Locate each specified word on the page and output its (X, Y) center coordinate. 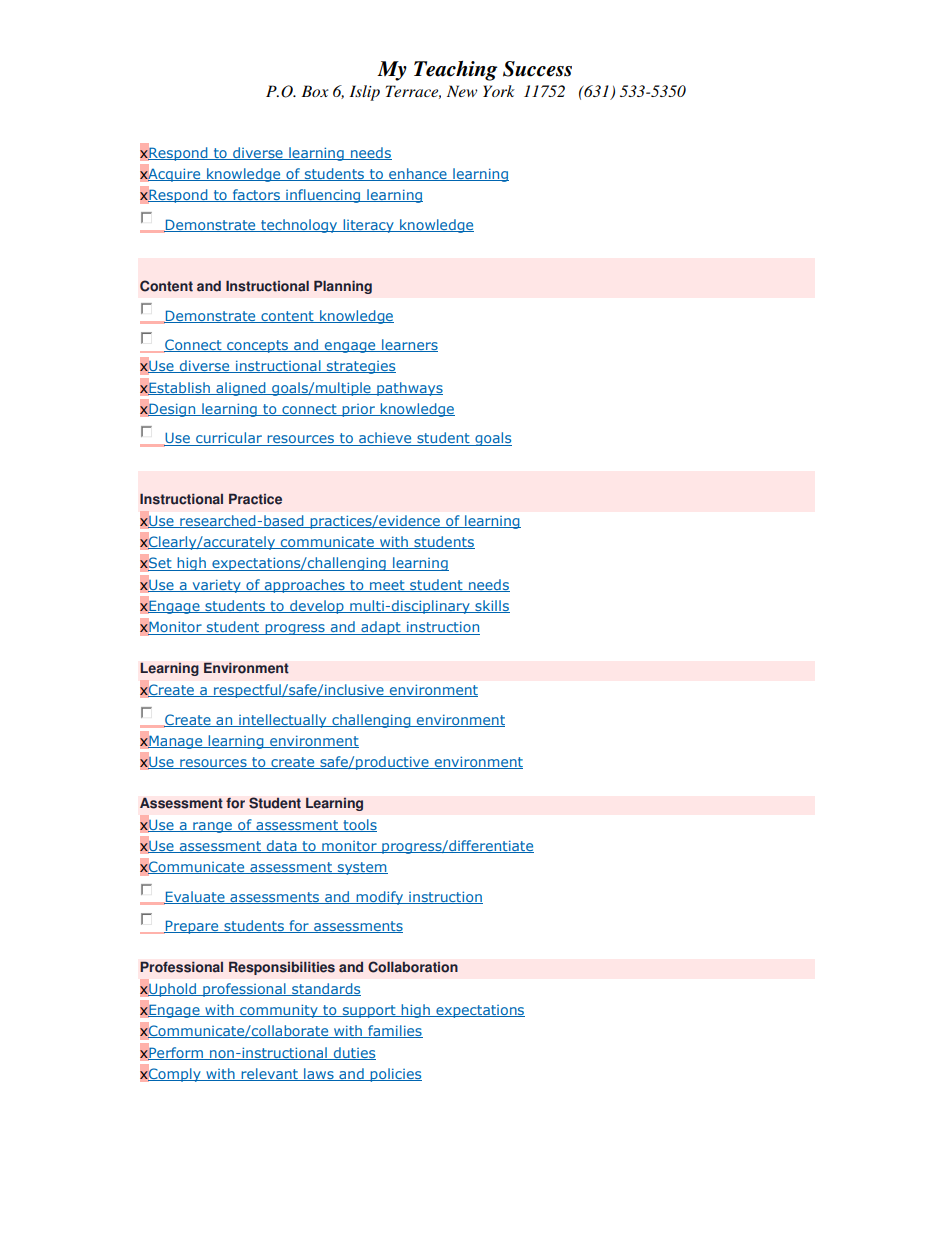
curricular (229, 439)
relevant (269, 1074)
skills (491, 606)
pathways (409, 389)
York (499, 91)
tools (359, 825)
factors (256, 195)
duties (353, 1053)
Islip (364, 93)
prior (358, 410)
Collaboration (413, 967)
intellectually (283, 721)
